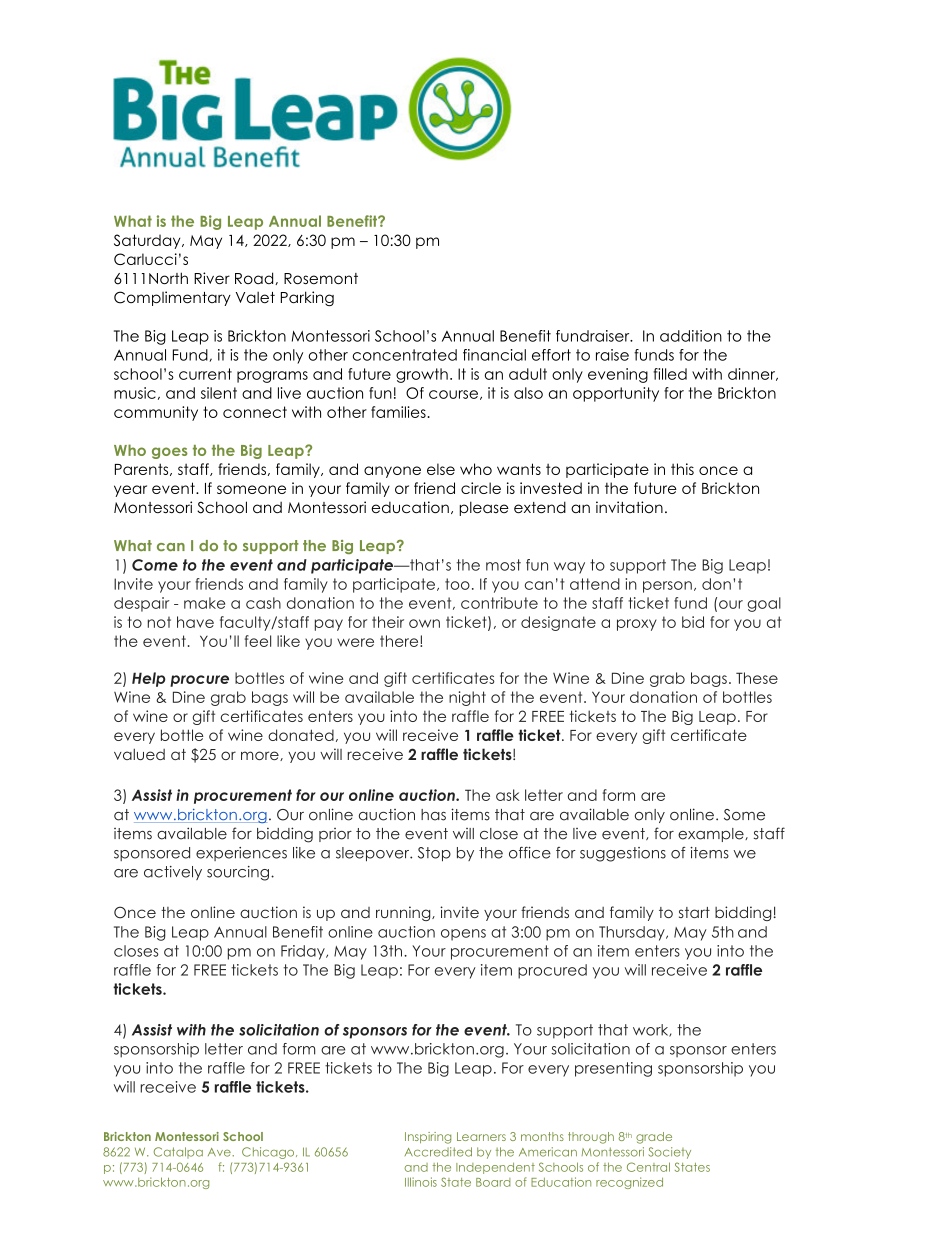 This document has height=1233, width=952. I want to click on start, so click(694, 912).
